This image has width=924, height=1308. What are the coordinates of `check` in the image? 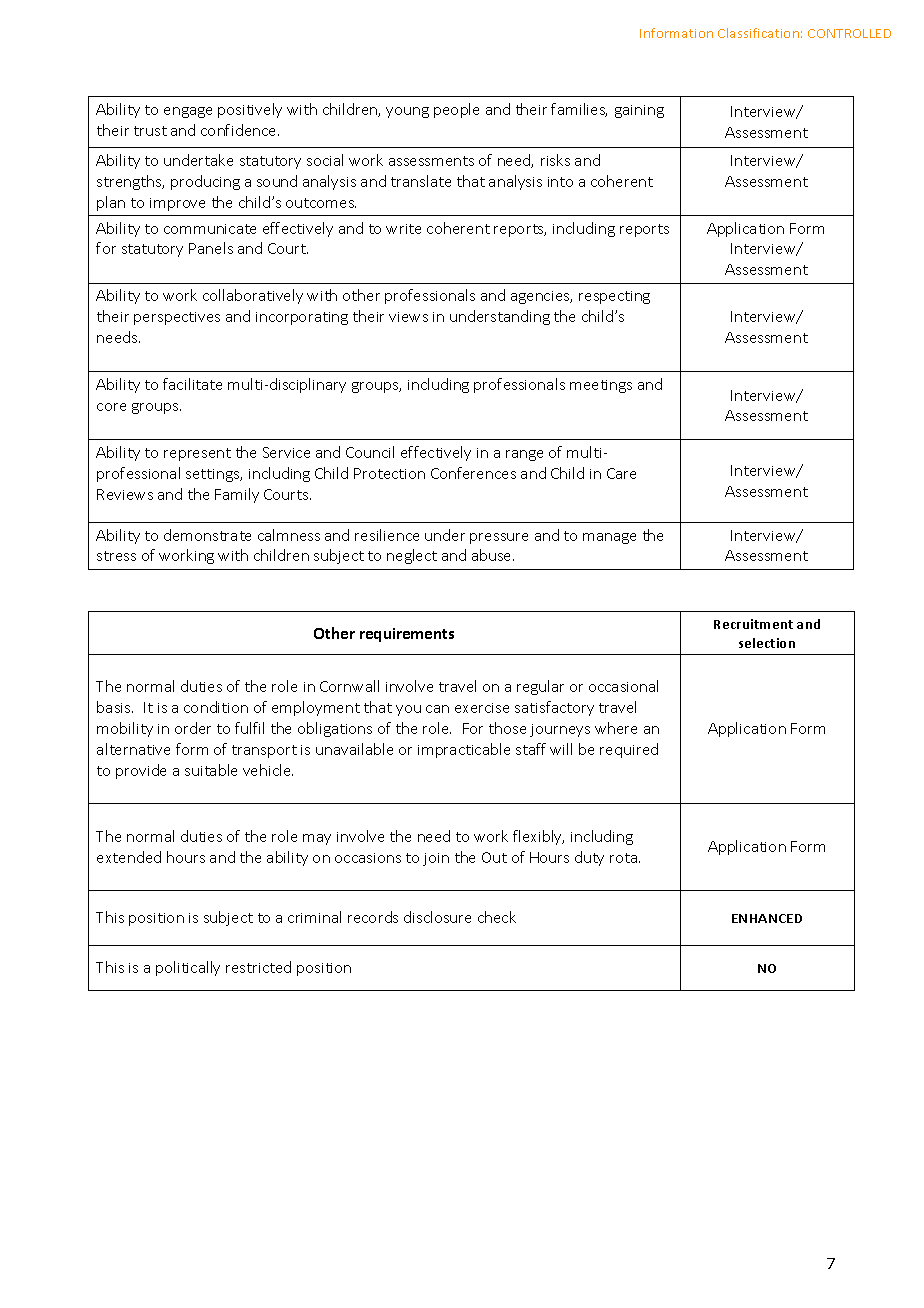 It's located at (497, 917).
